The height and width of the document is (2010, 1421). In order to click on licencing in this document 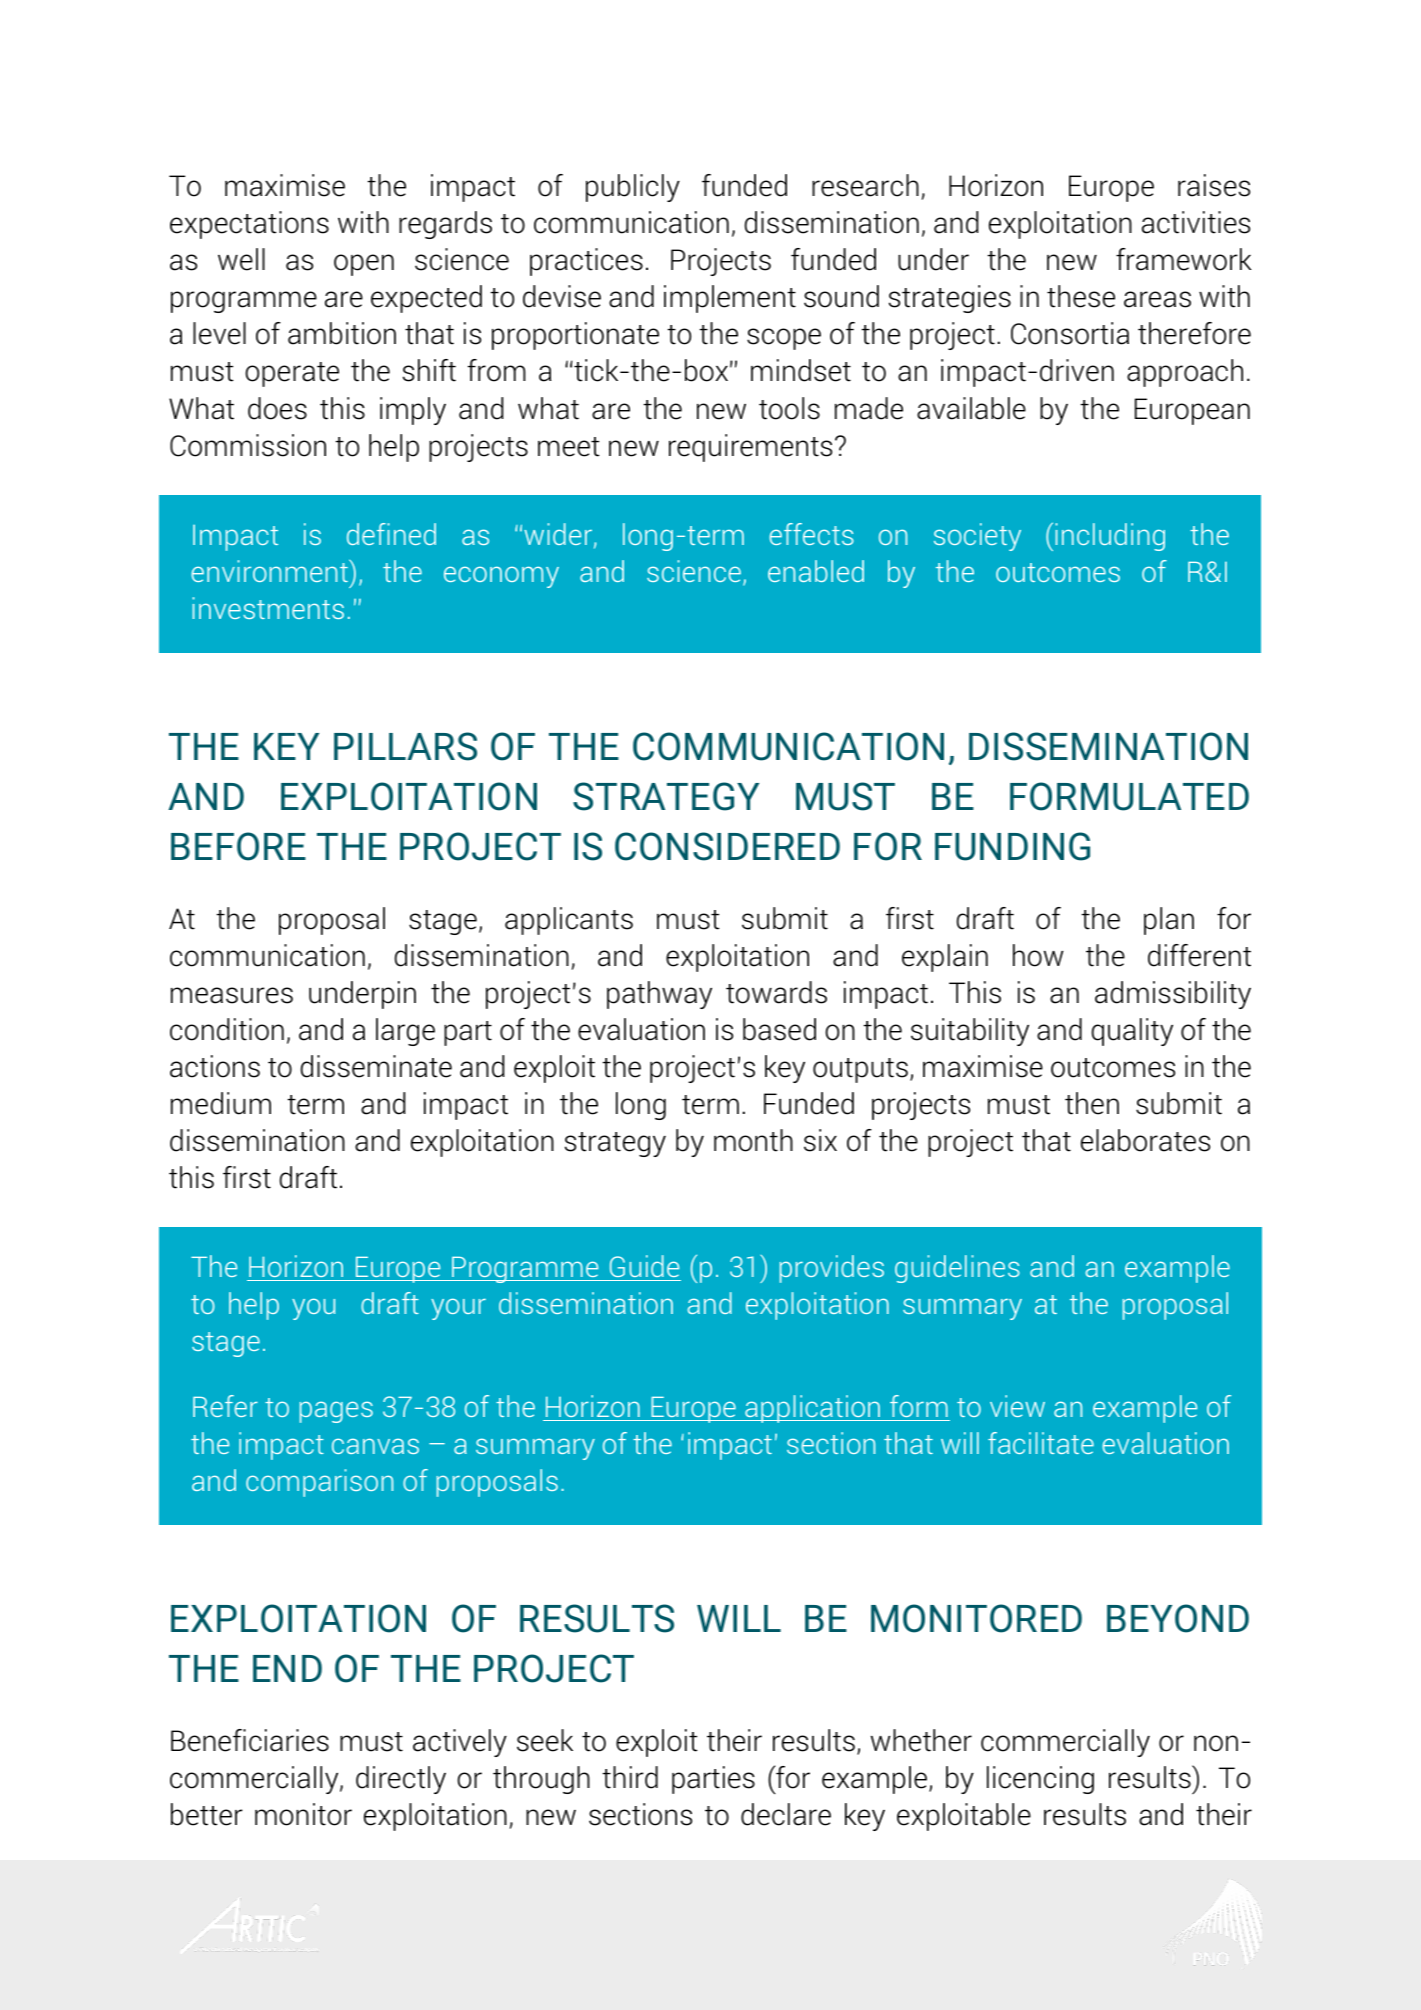, I will do `click(1040, 1780)`.
